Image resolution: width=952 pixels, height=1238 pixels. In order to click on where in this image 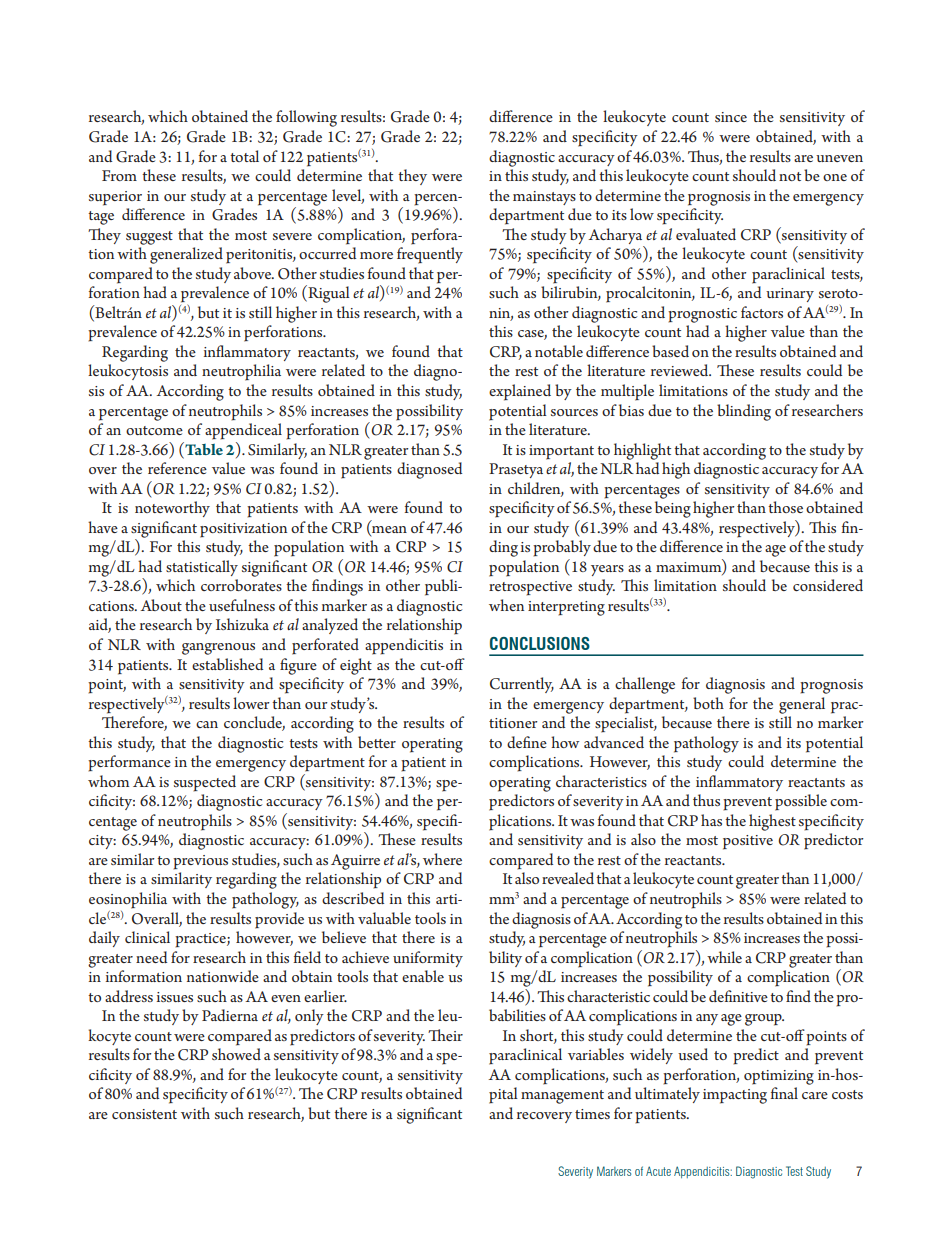, I will do `click(442, 859)`.
